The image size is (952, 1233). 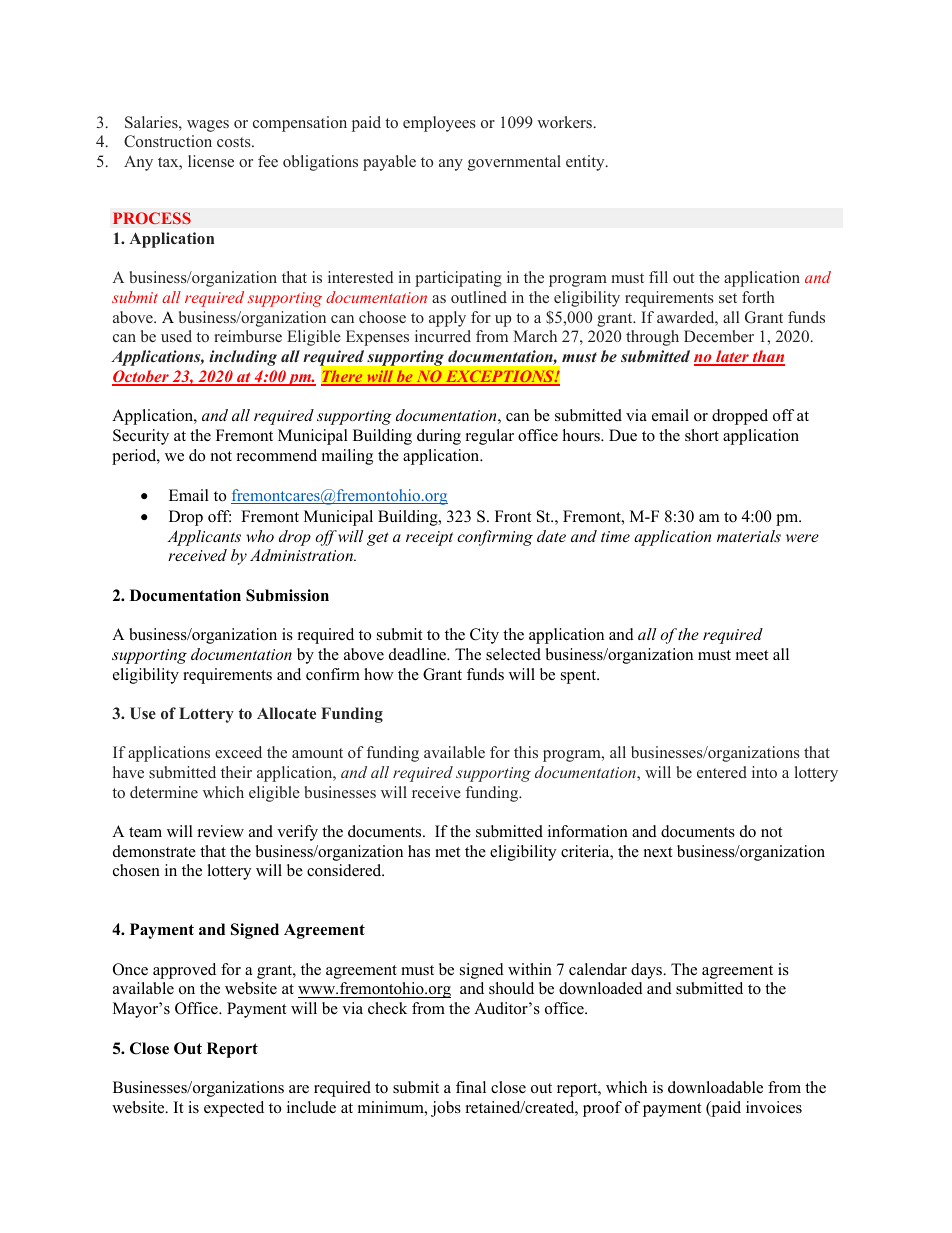 I want to click on exceed, so click(x=238, y=752).
